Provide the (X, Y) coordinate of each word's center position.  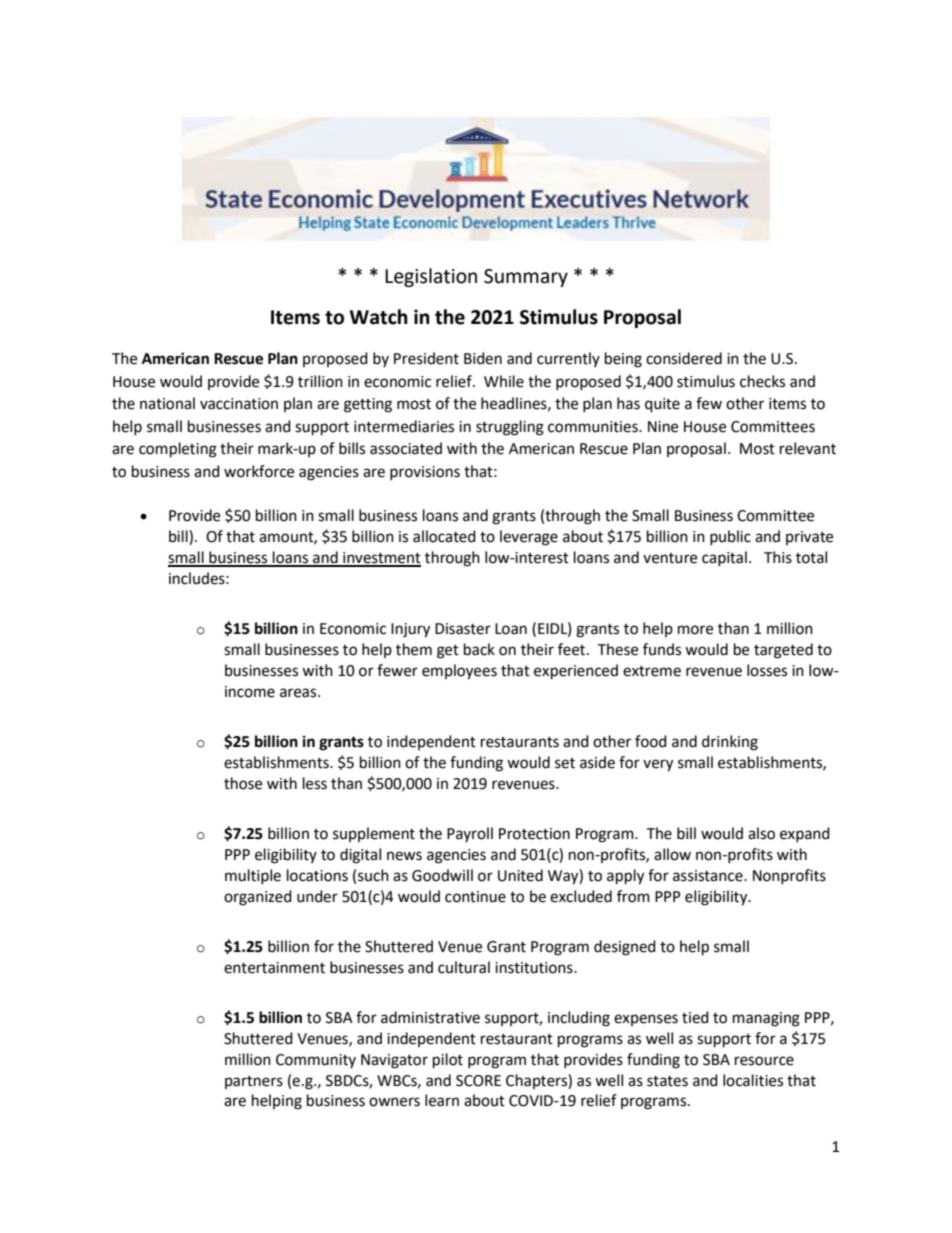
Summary (526, 278)
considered (684, 358)
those (243, 783)
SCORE (478, 1081)
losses (767, 670)
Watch (379, 317)
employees (459, 672)
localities (753, 1080)
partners (254, 1082)
